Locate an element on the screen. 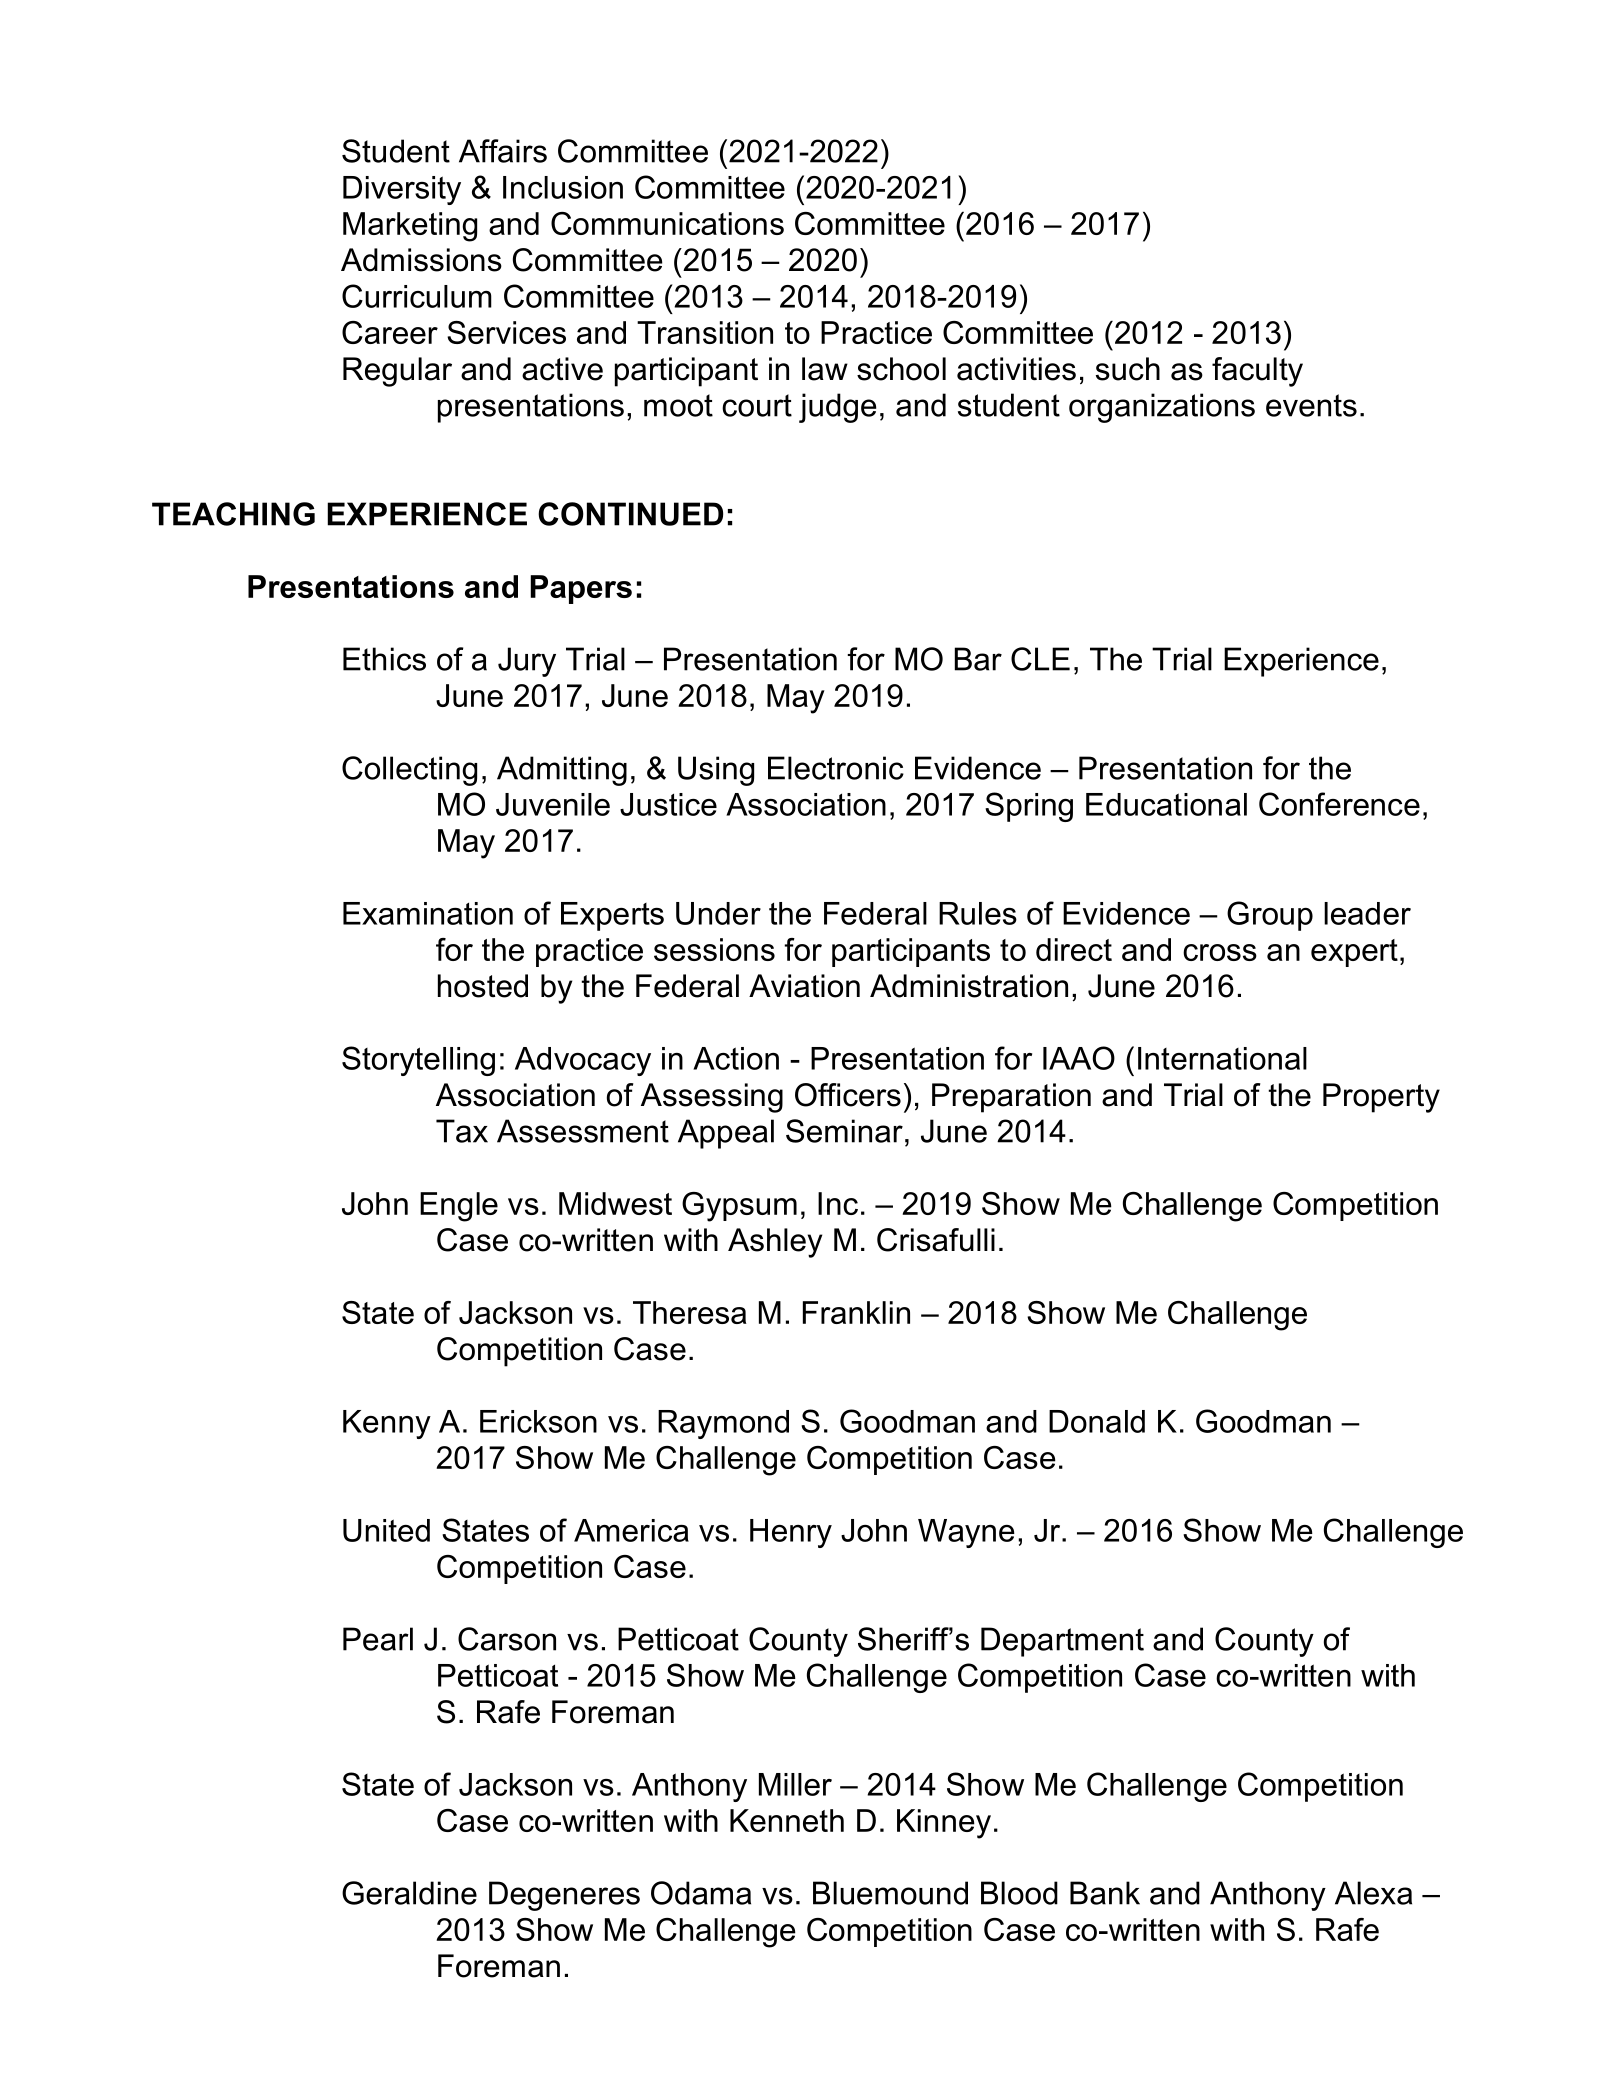 The width and height of the screenshot is (1610, 2083). Storytelling is located at coordinates (418, 1061).
